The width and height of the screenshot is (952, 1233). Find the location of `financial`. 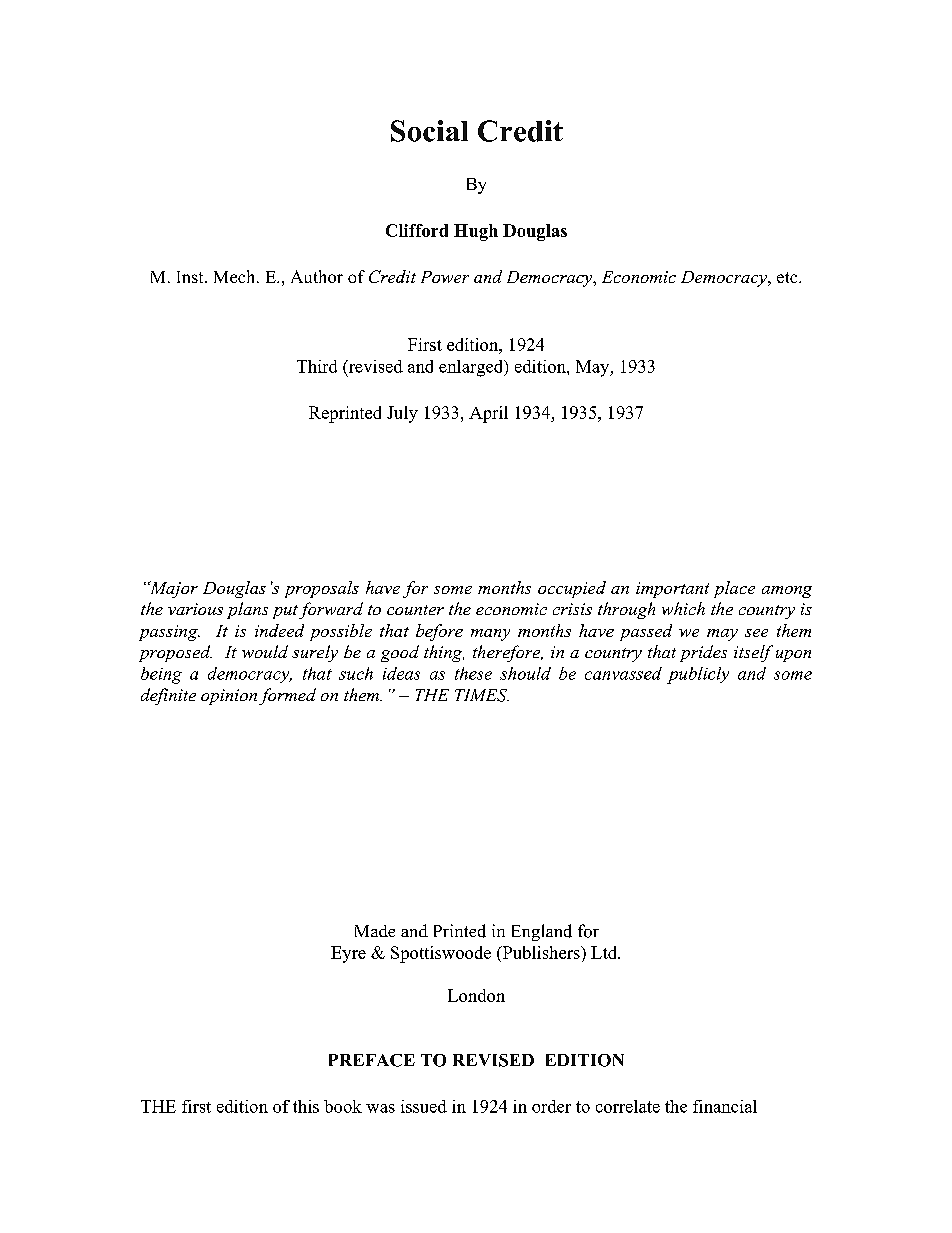

financial is located at coordinates (725, 1106).
